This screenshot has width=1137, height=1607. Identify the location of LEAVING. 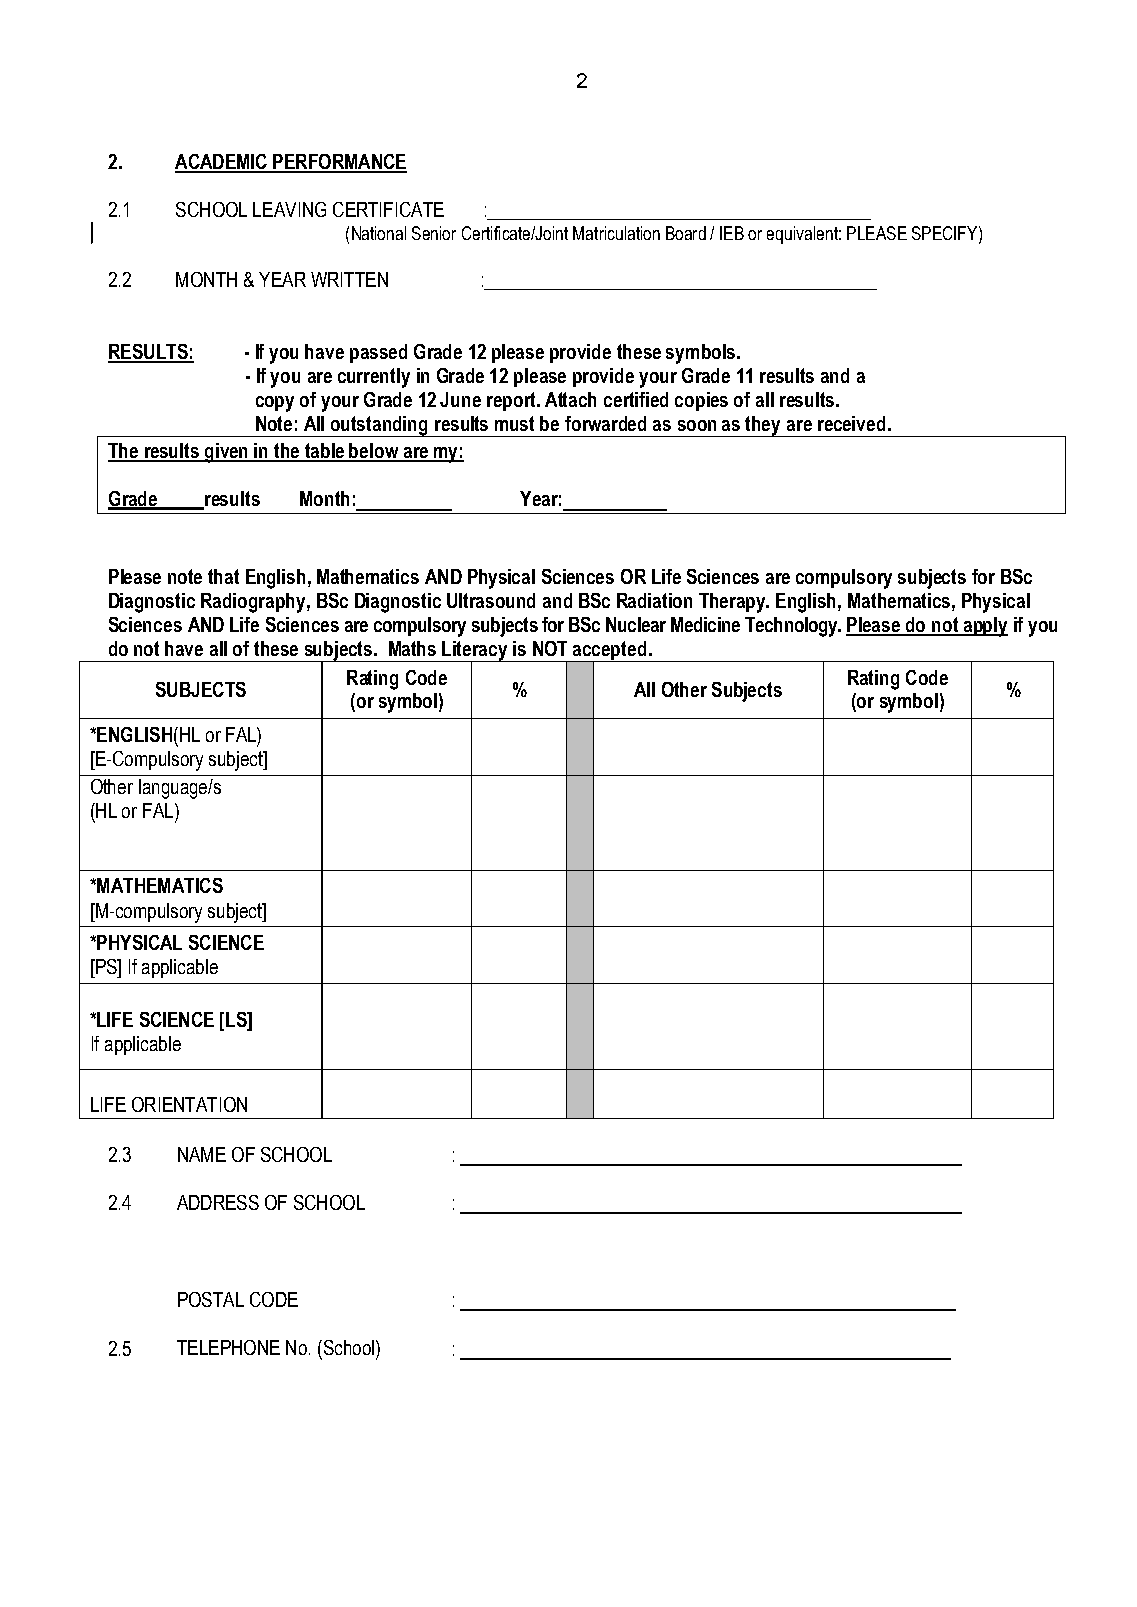
(289, 209).
